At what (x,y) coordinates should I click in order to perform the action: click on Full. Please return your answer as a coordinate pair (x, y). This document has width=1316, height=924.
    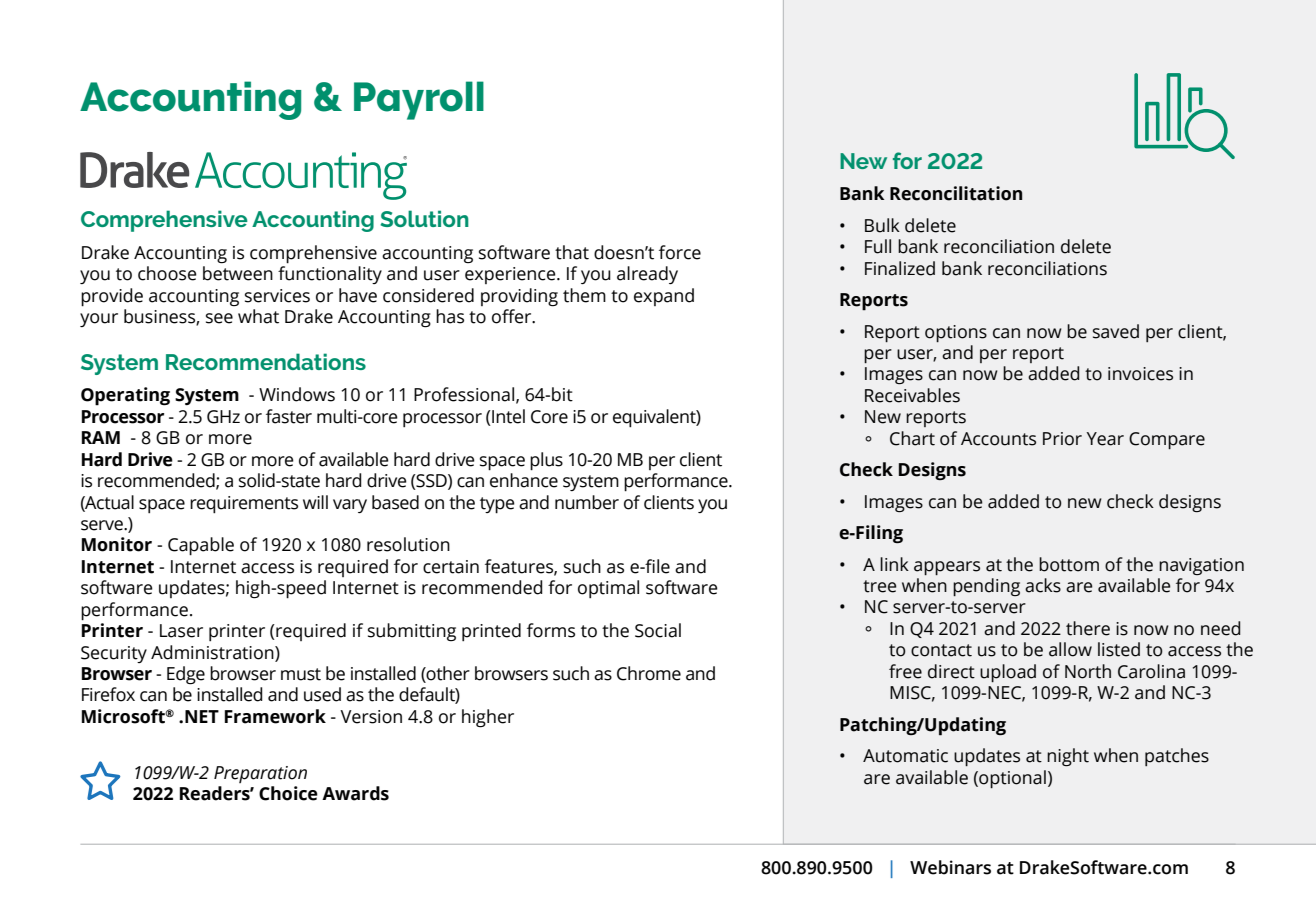
    Looking at the image, I should click on (878, 246).
